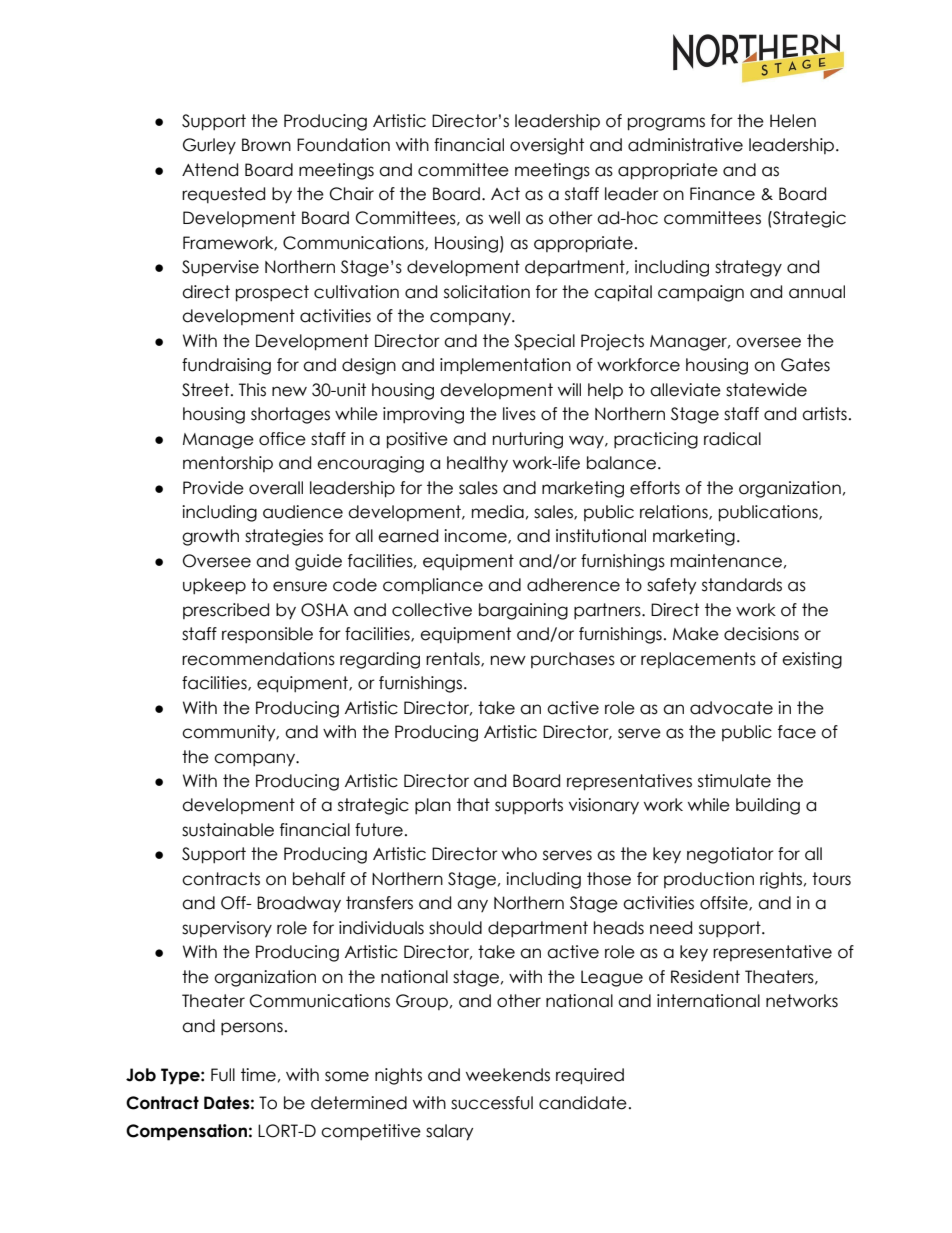 Image resolution: width=952 pixels, height=1233 pixels. I want to click on Full, so click(223, 1075).
